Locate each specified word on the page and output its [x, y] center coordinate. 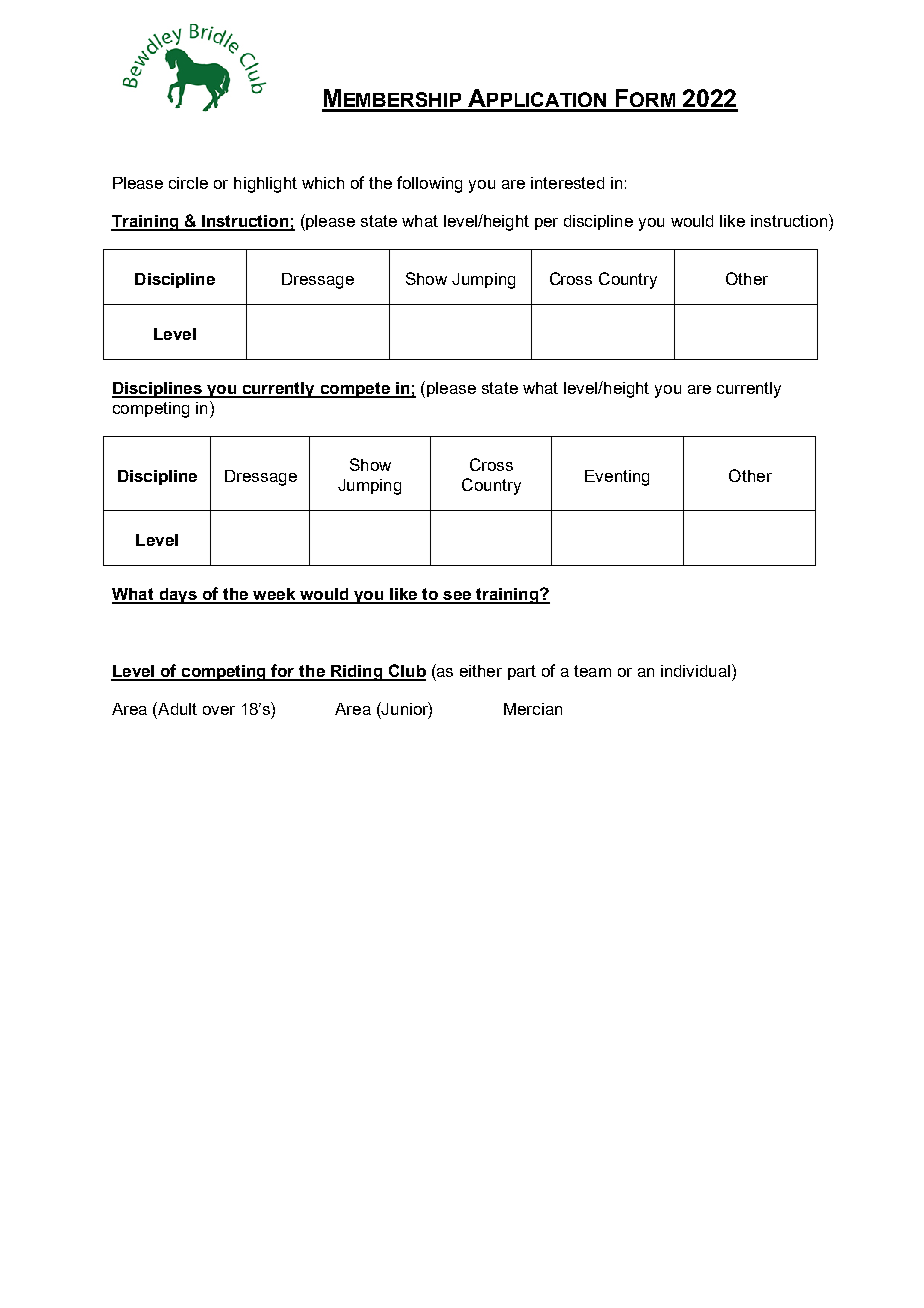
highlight [265, 185]
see [457, 597]
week [274, 595]
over [219, 710]
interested [567, 183]
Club [406, 672]
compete [355, 390]
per [546, 224]
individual [697, 670]
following [429, 184]
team [592, 671]
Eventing [617, 478]
